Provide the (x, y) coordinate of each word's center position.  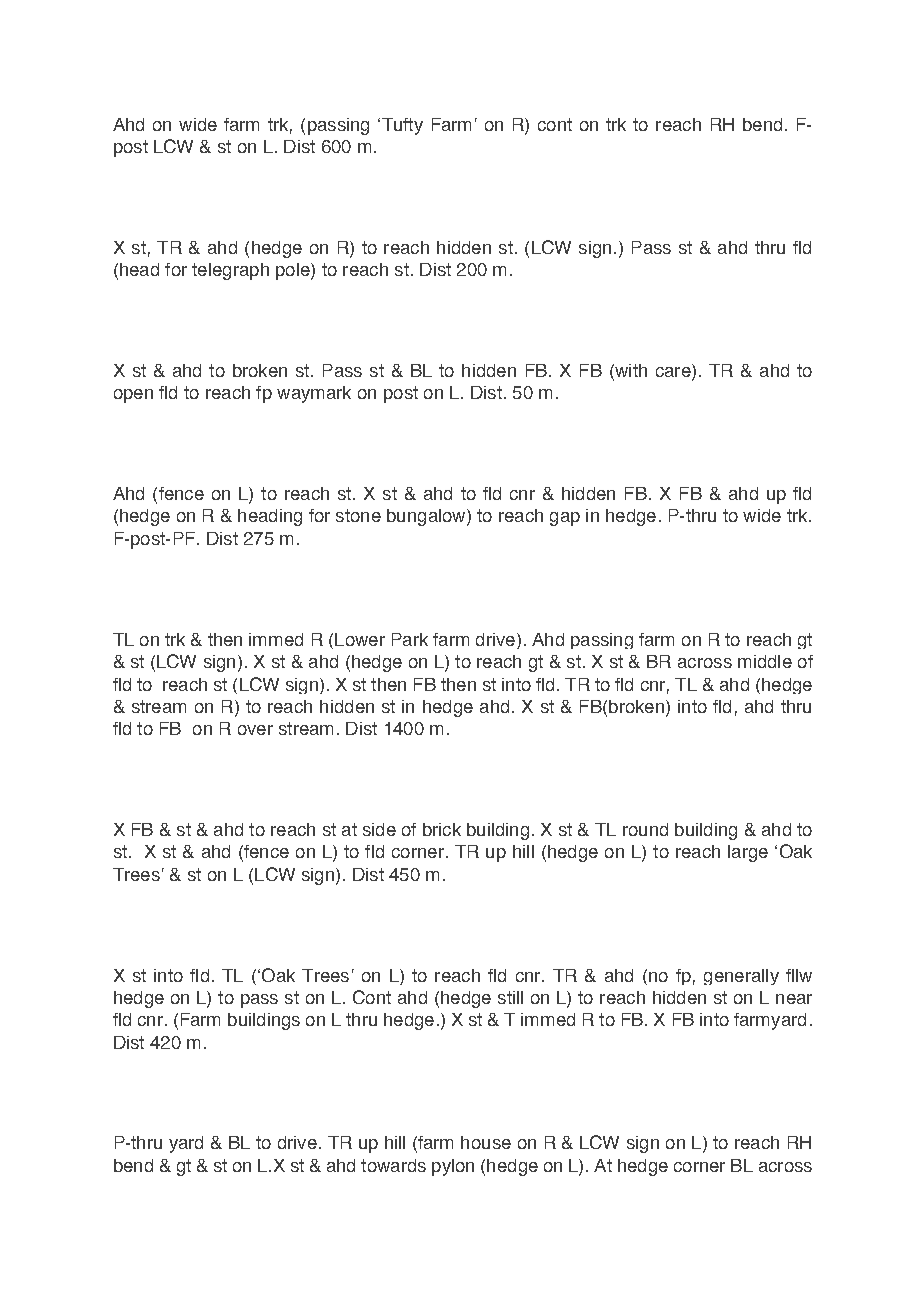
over (255, 730)
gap (565, 519)
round (645, 829)
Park (410, 639)
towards (393, 1165)
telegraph (230, 271)
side (379, 829)
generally (741, 977)
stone (358, 515)
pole (294, 271)
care (674, 373)
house (486, 1142)
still (510, 997)
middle (765, 661)
